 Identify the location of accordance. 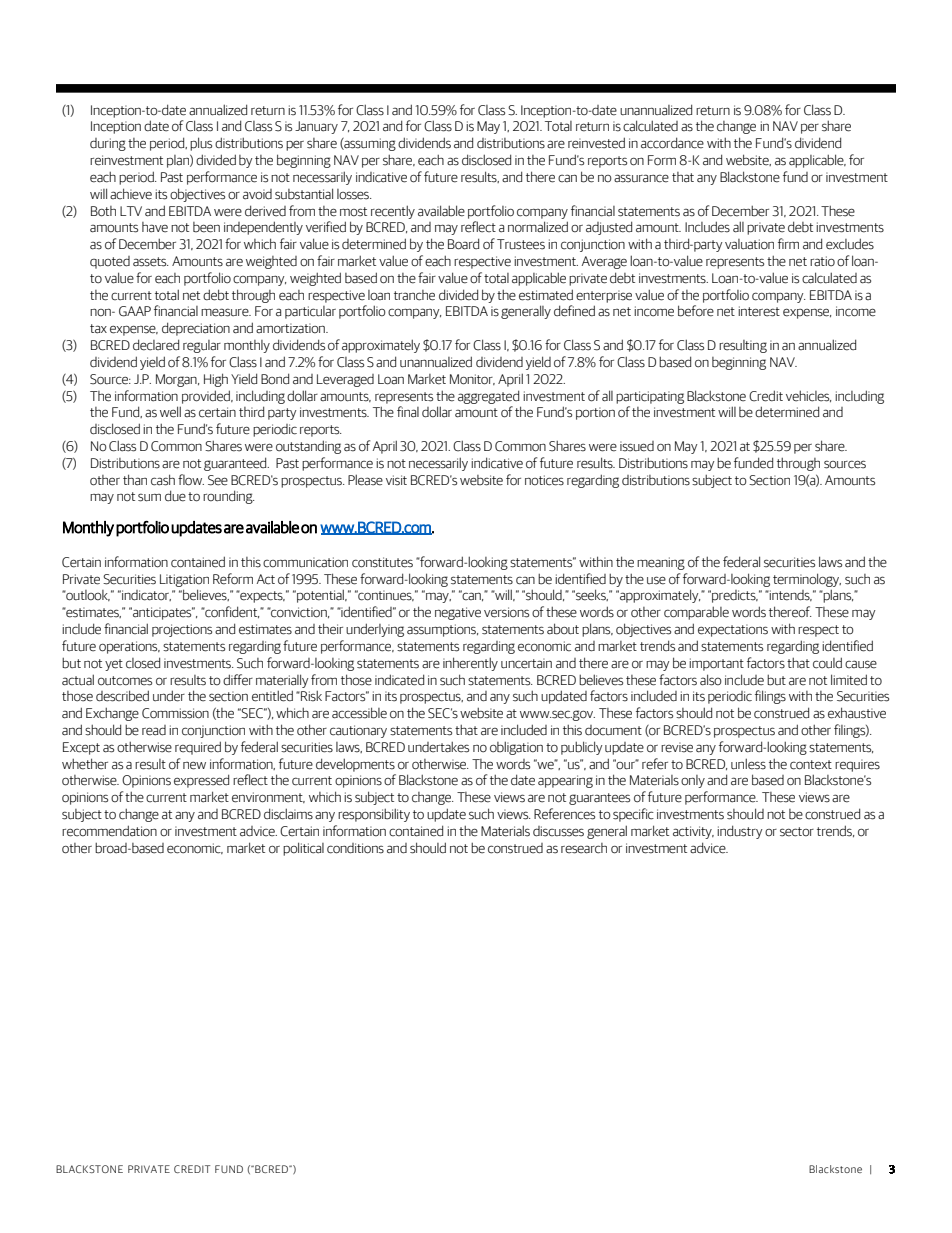
(672, 143).
